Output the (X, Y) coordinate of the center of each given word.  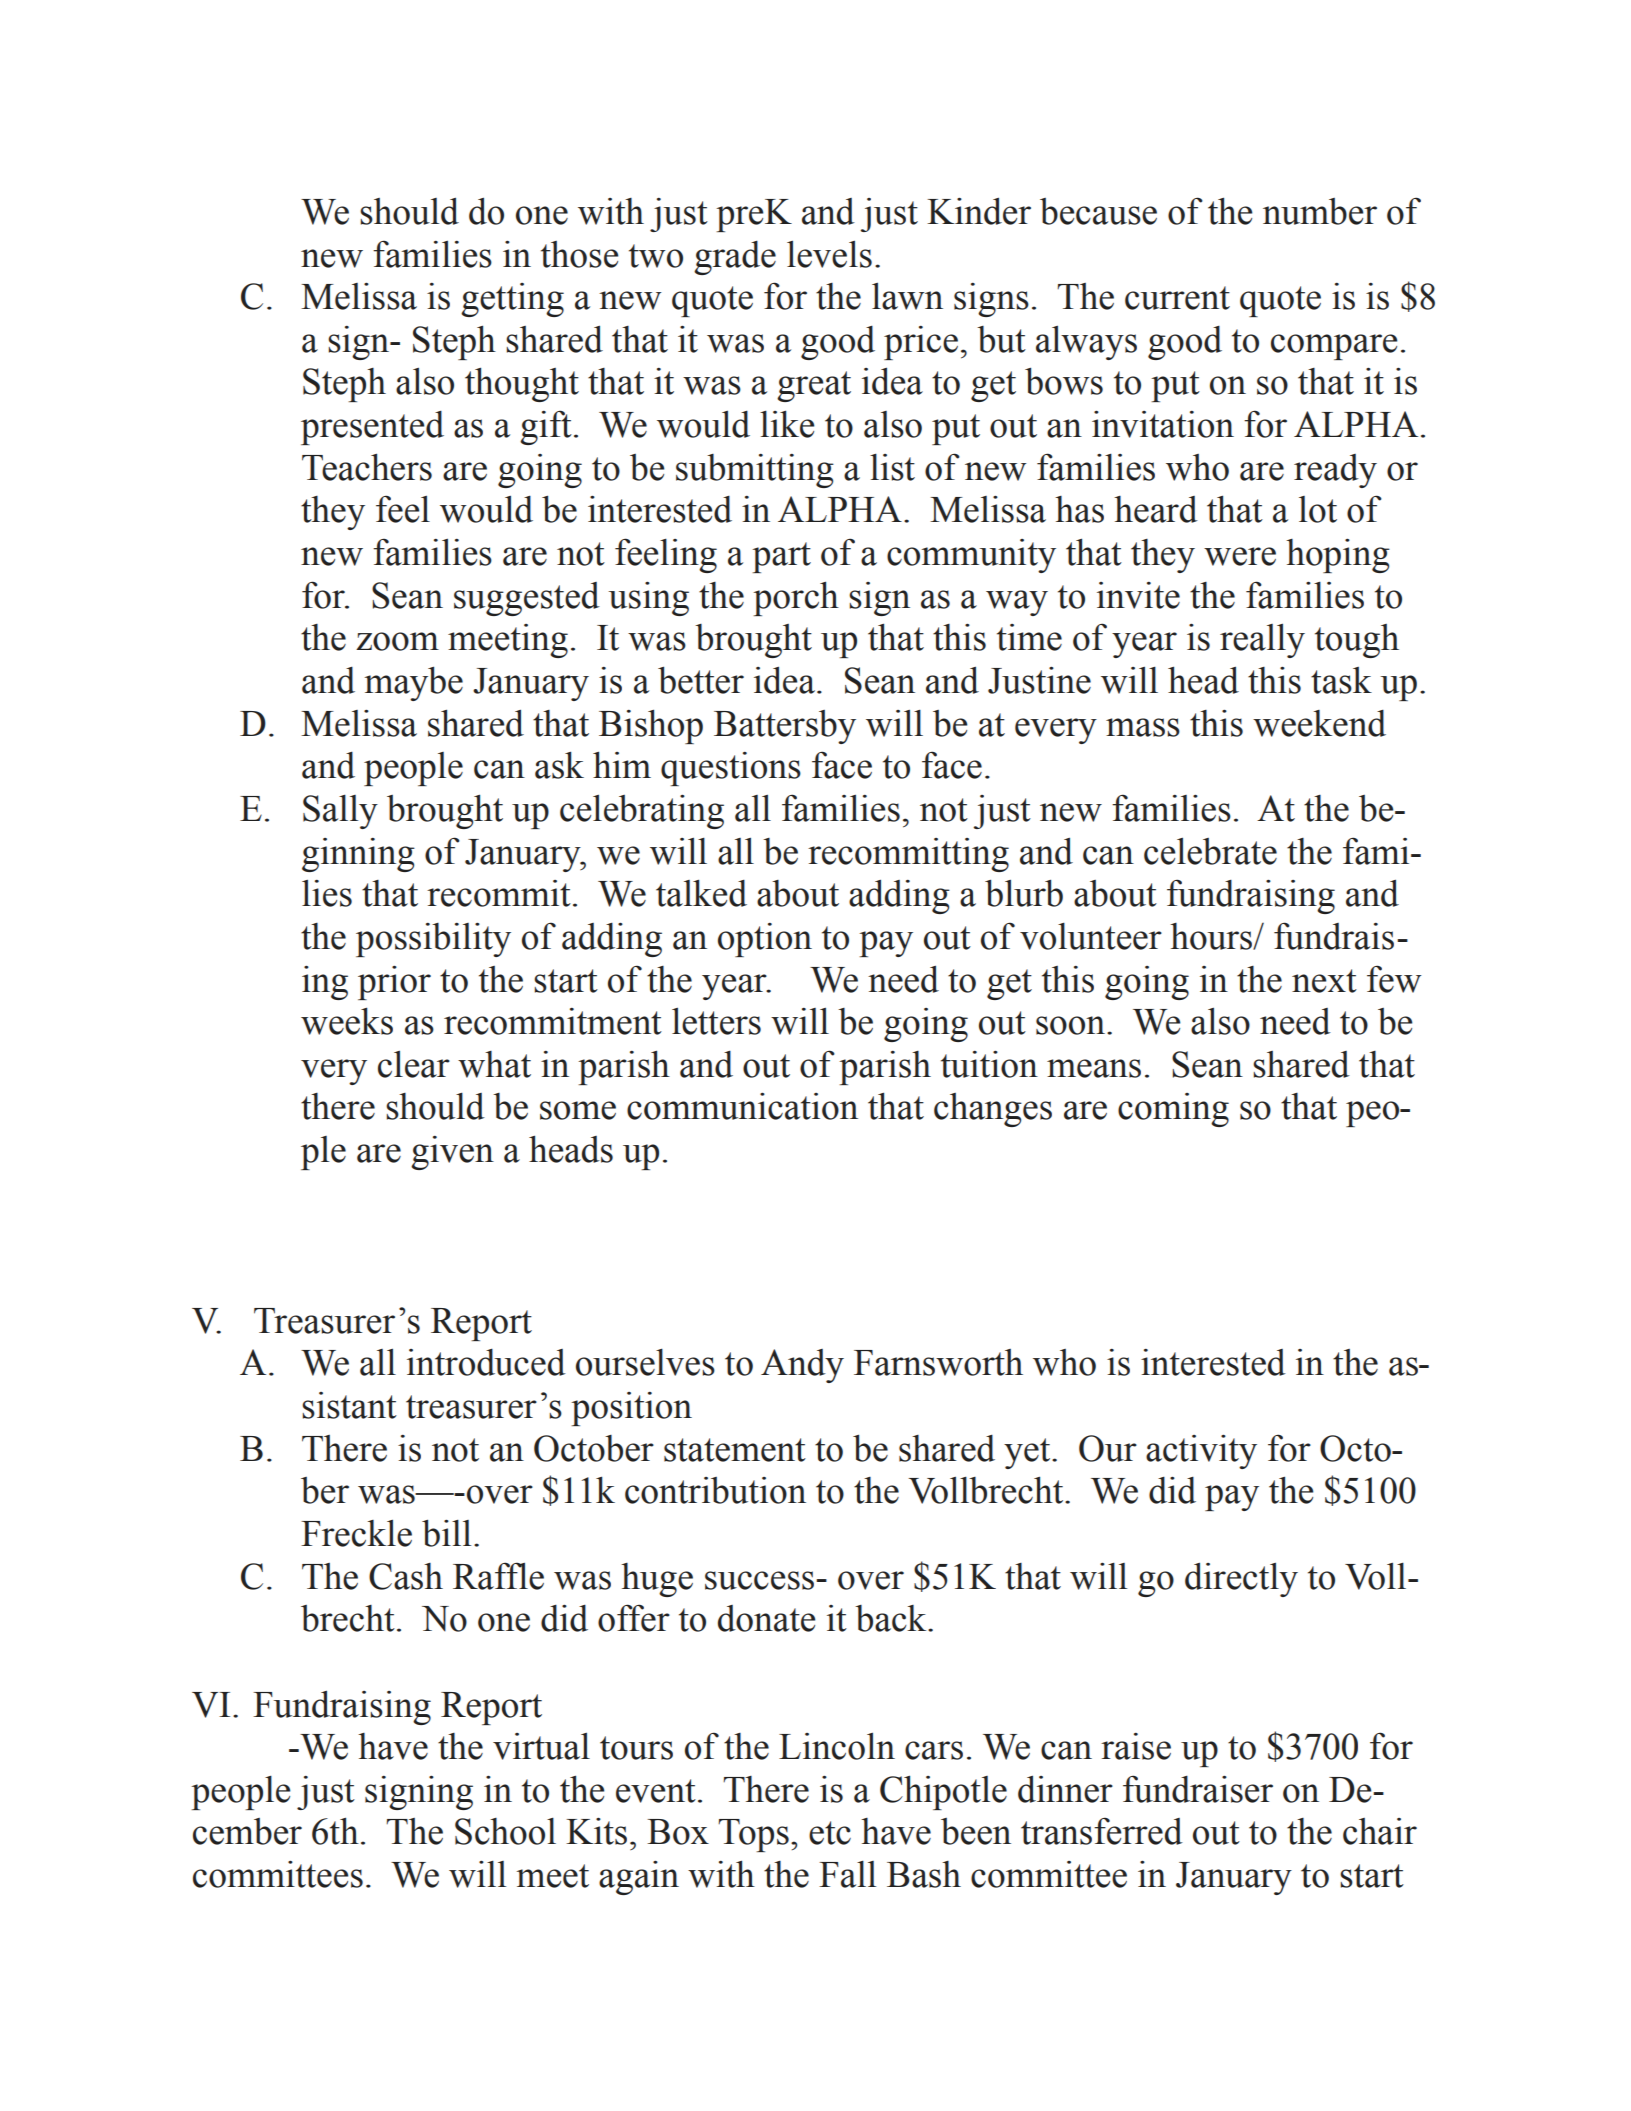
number (1320, 211)
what (494, 1064)
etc (830, 1833)
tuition (989, 1064)
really (1262, 641)
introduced (486, 1362)
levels (829, 254)
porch (796, 598)
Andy (802, 1366)
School (505, 1831)
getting (512, 300)
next (1324, 981)
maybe (414, 684)
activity (1201, 1452)
